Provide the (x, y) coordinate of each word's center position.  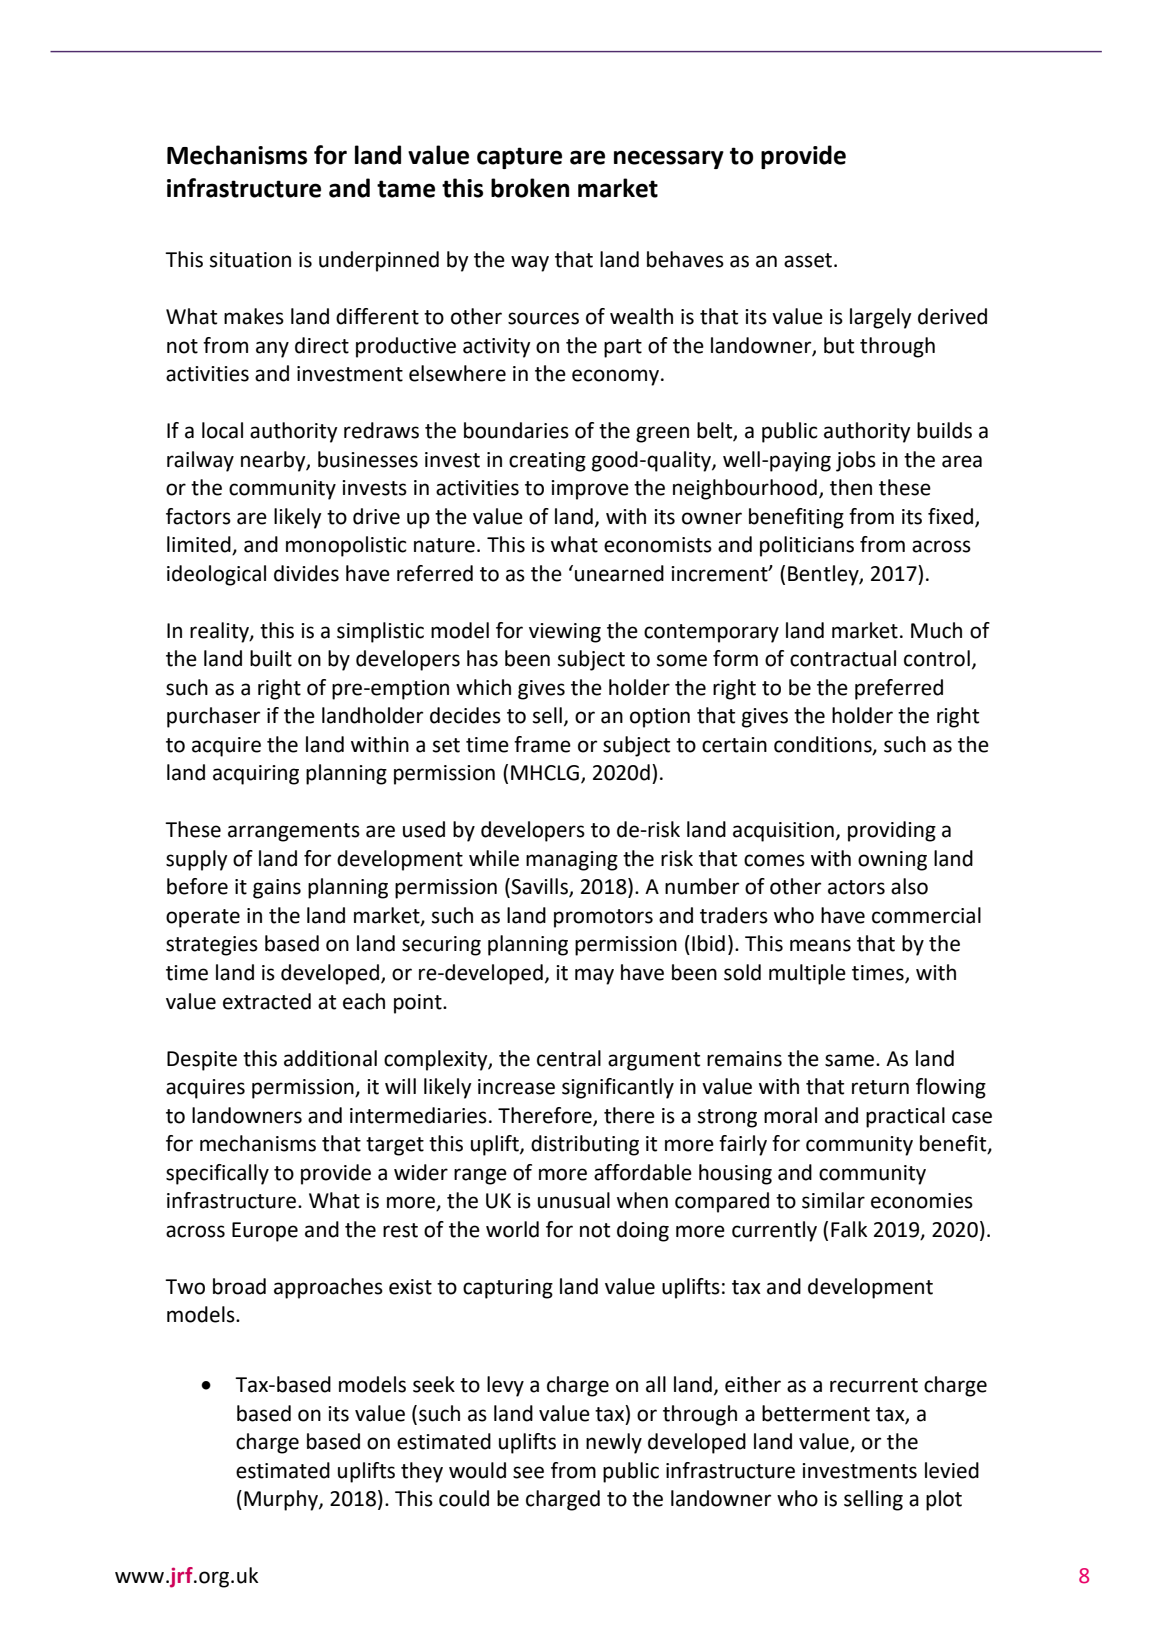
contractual (843, 658)
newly (614, 1443)
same (851, 1060)
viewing (565, 633)
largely (881, 318)
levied (952, 1470)
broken (530, 188)
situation (250, 260)
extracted (267, 1001)
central (569, 1058)
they (422, 1472)
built (271, 658)
